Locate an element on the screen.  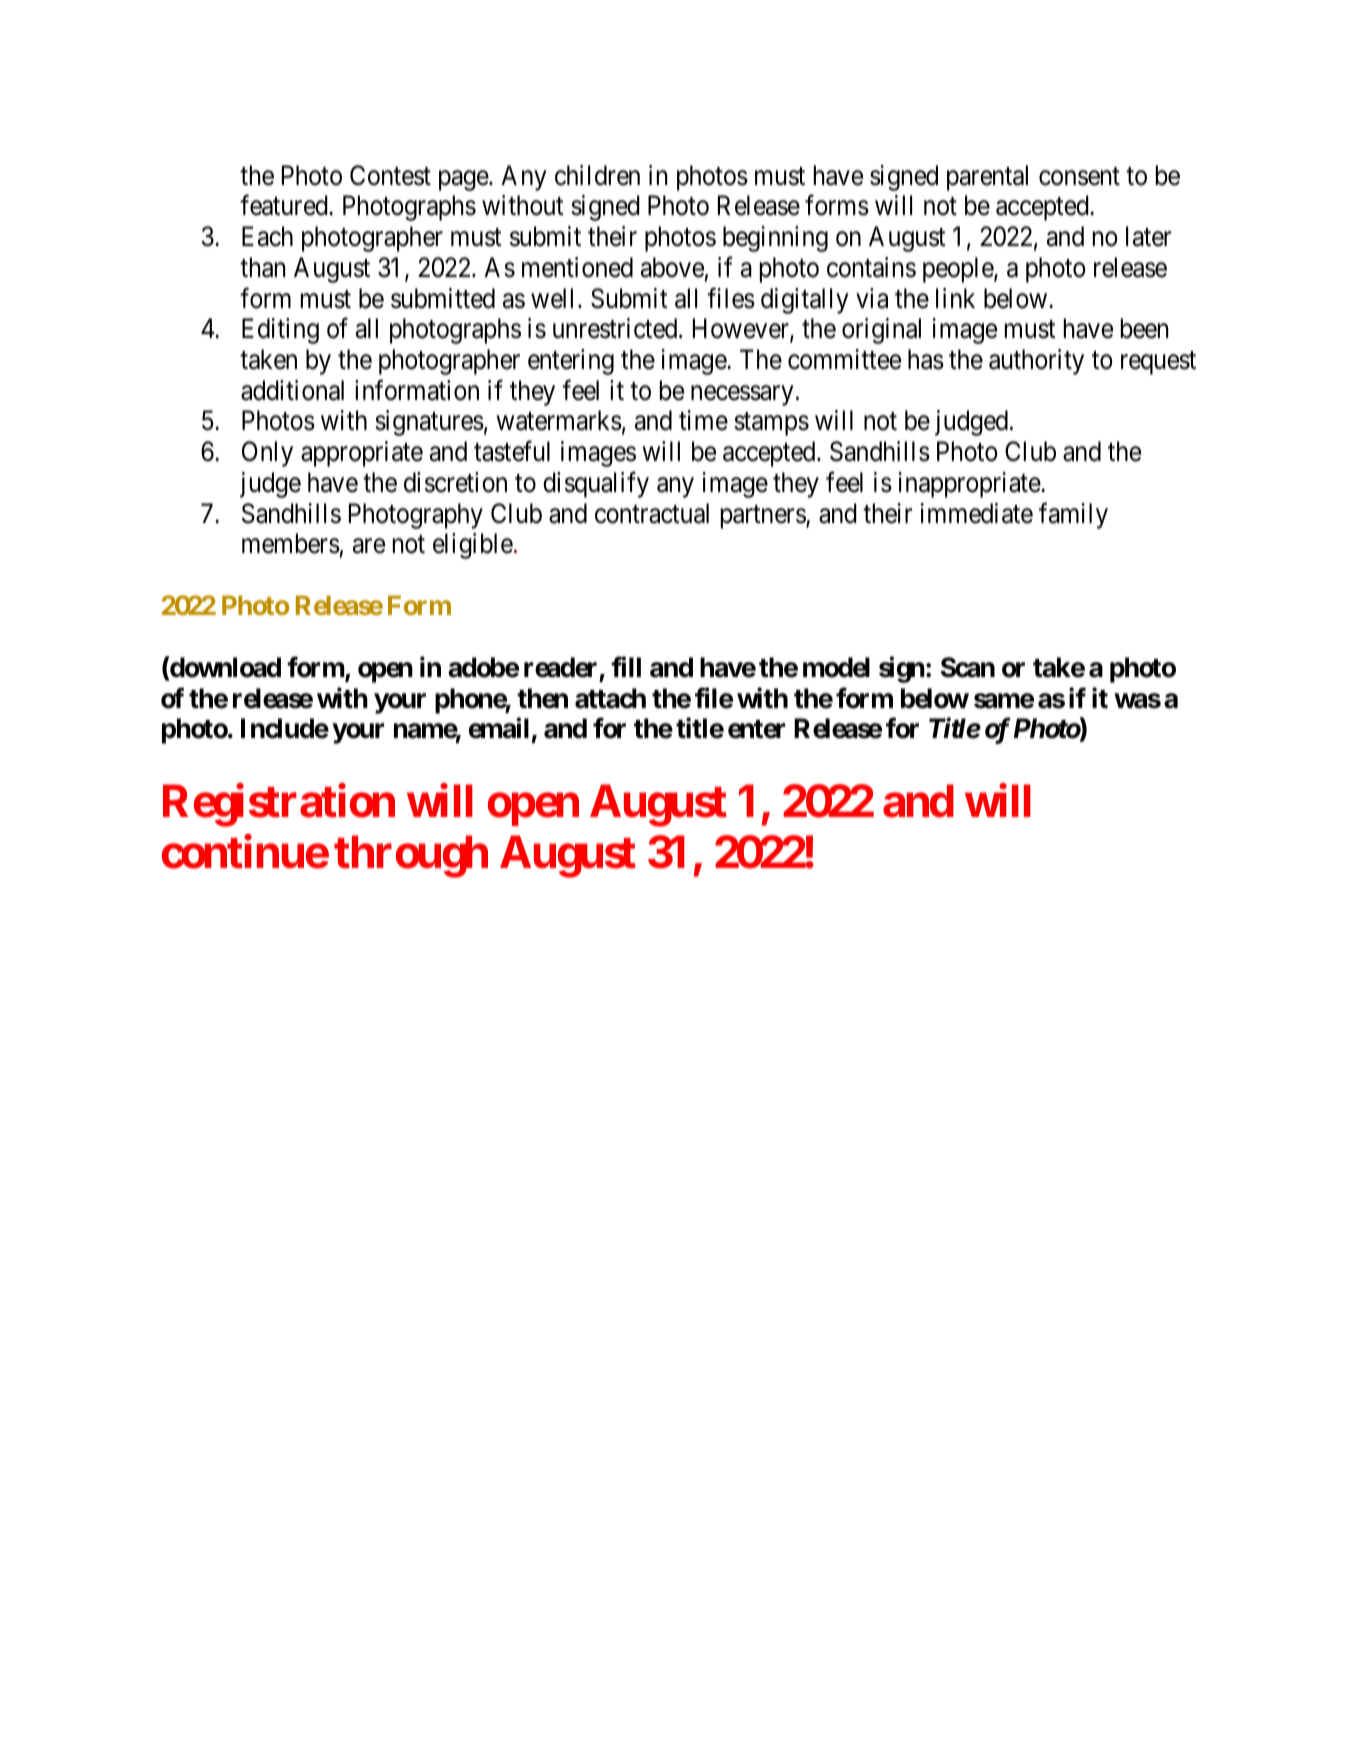
Scan is located at coordinates (968, 667).
